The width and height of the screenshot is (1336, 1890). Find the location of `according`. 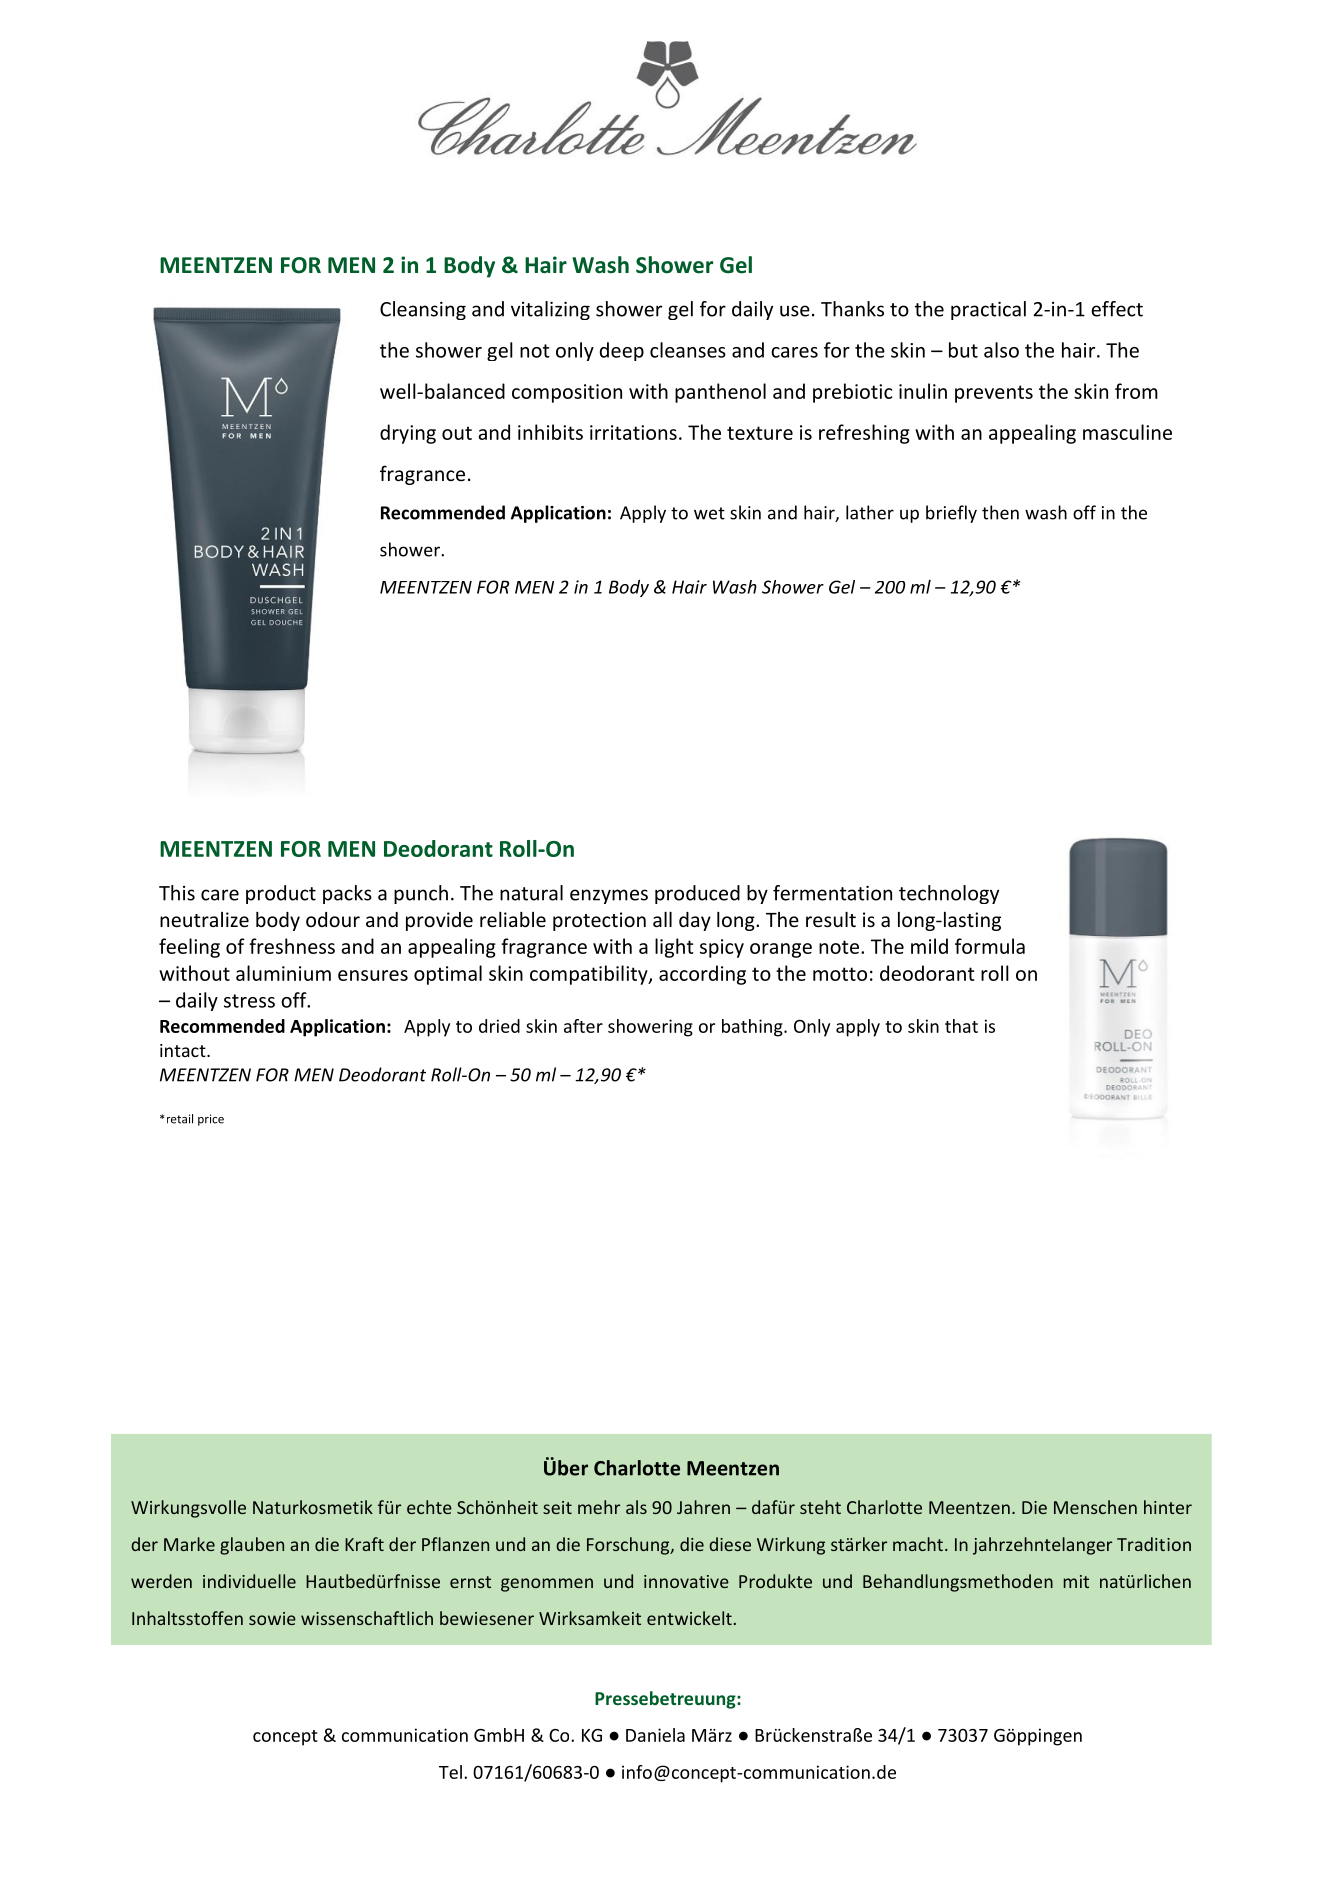

according is located at coordinates (702, 975).
